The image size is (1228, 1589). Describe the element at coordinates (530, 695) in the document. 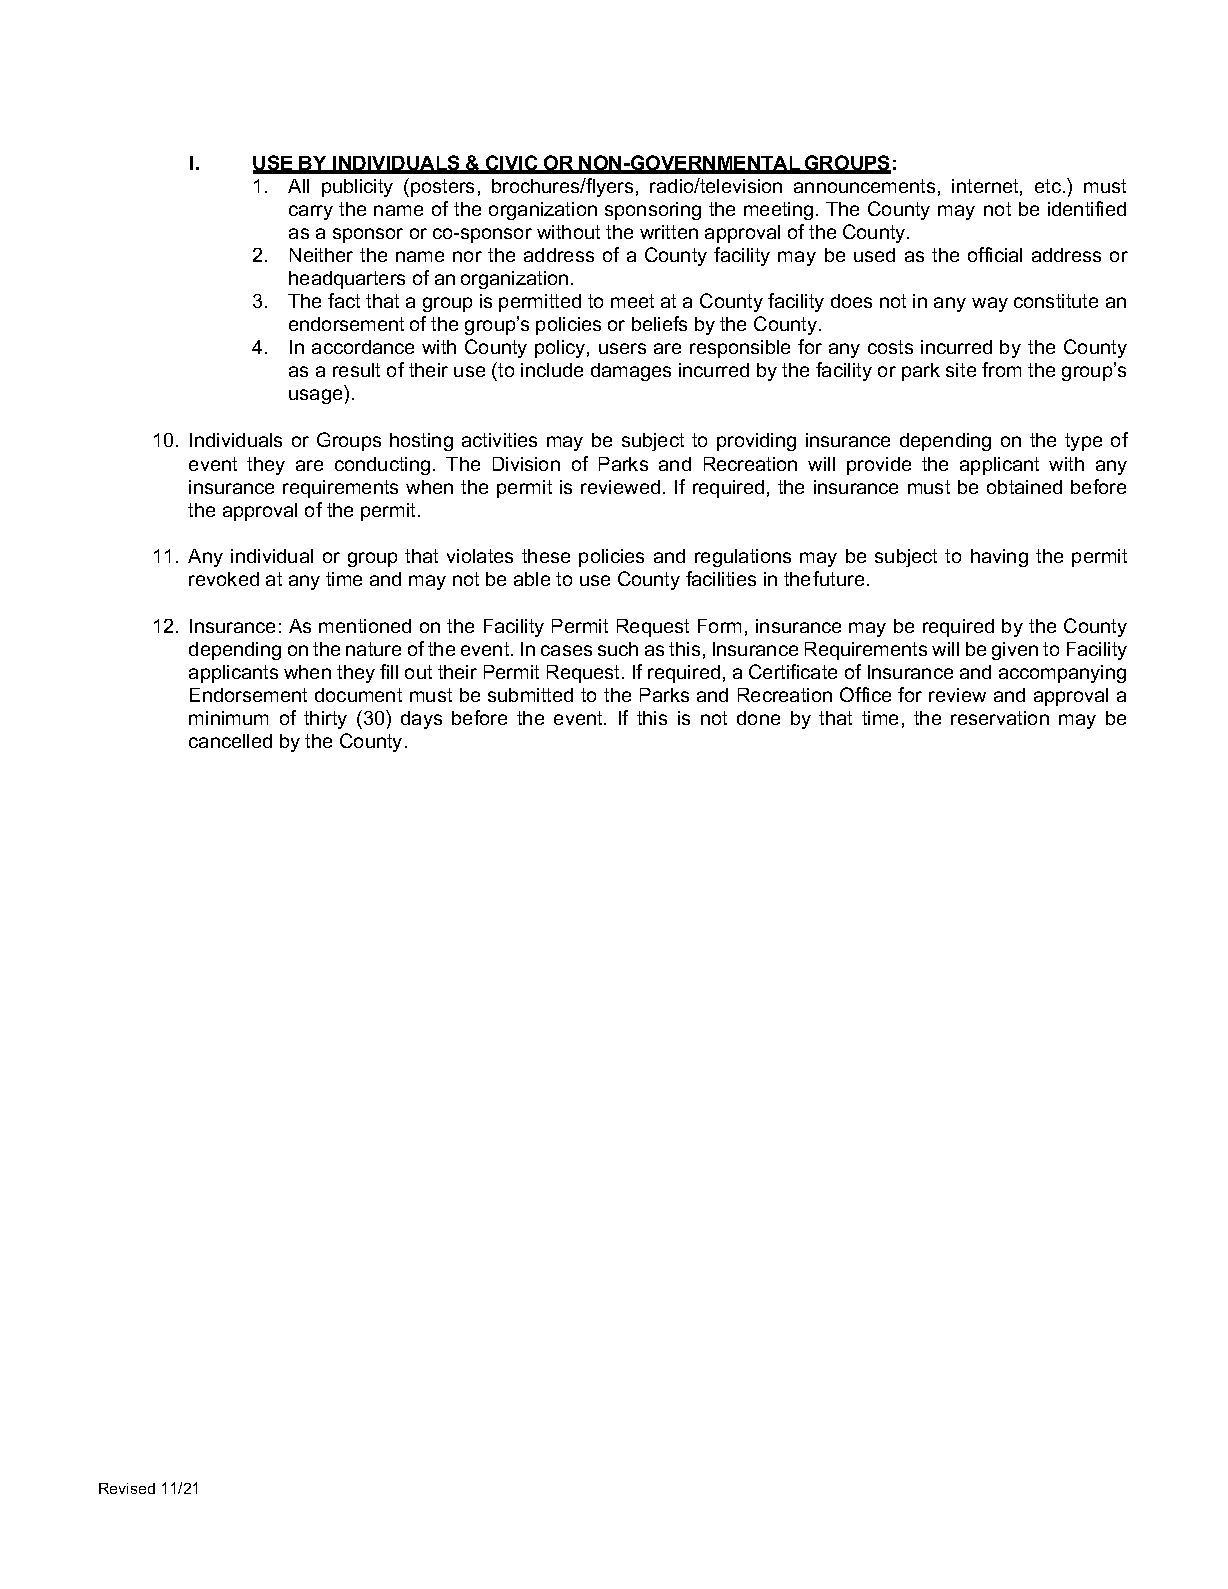

I see `submitted` at that location.
